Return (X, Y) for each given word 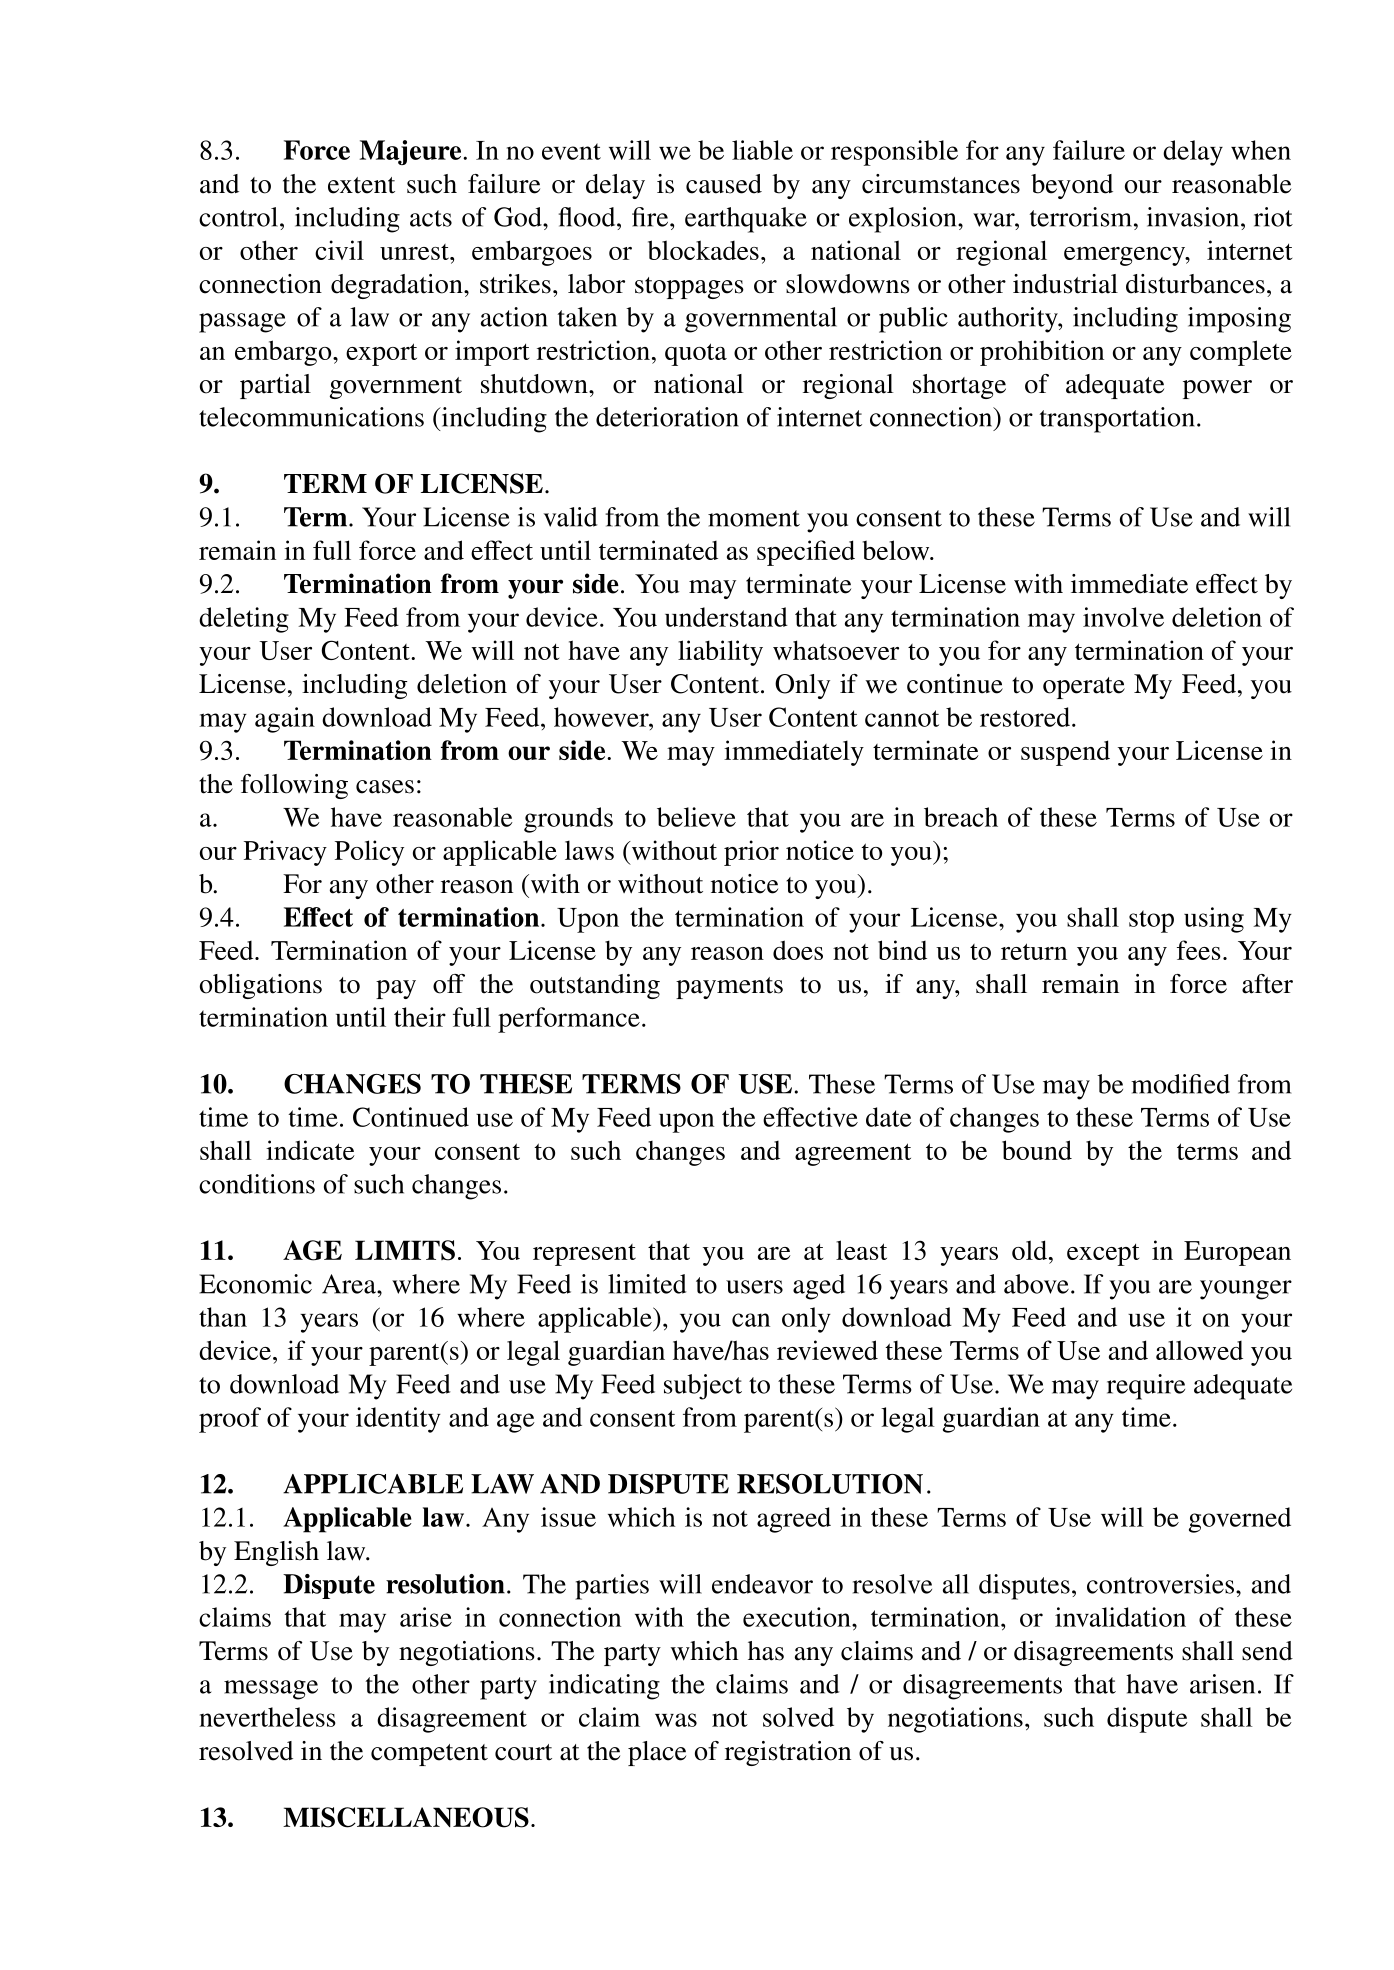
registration (788, 1753)
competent (429, 1755)
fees (1199, 950)
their (420, 1017)
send (1267, 1651)
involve (1123, 617)
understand (726, 617)
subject (703, 1387)
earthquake (746, 220)
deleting (244, 620)
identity (398, 1420)
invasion (1194, 217)
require (1146, 1387)
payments (729, 988)
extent (361, 185)
